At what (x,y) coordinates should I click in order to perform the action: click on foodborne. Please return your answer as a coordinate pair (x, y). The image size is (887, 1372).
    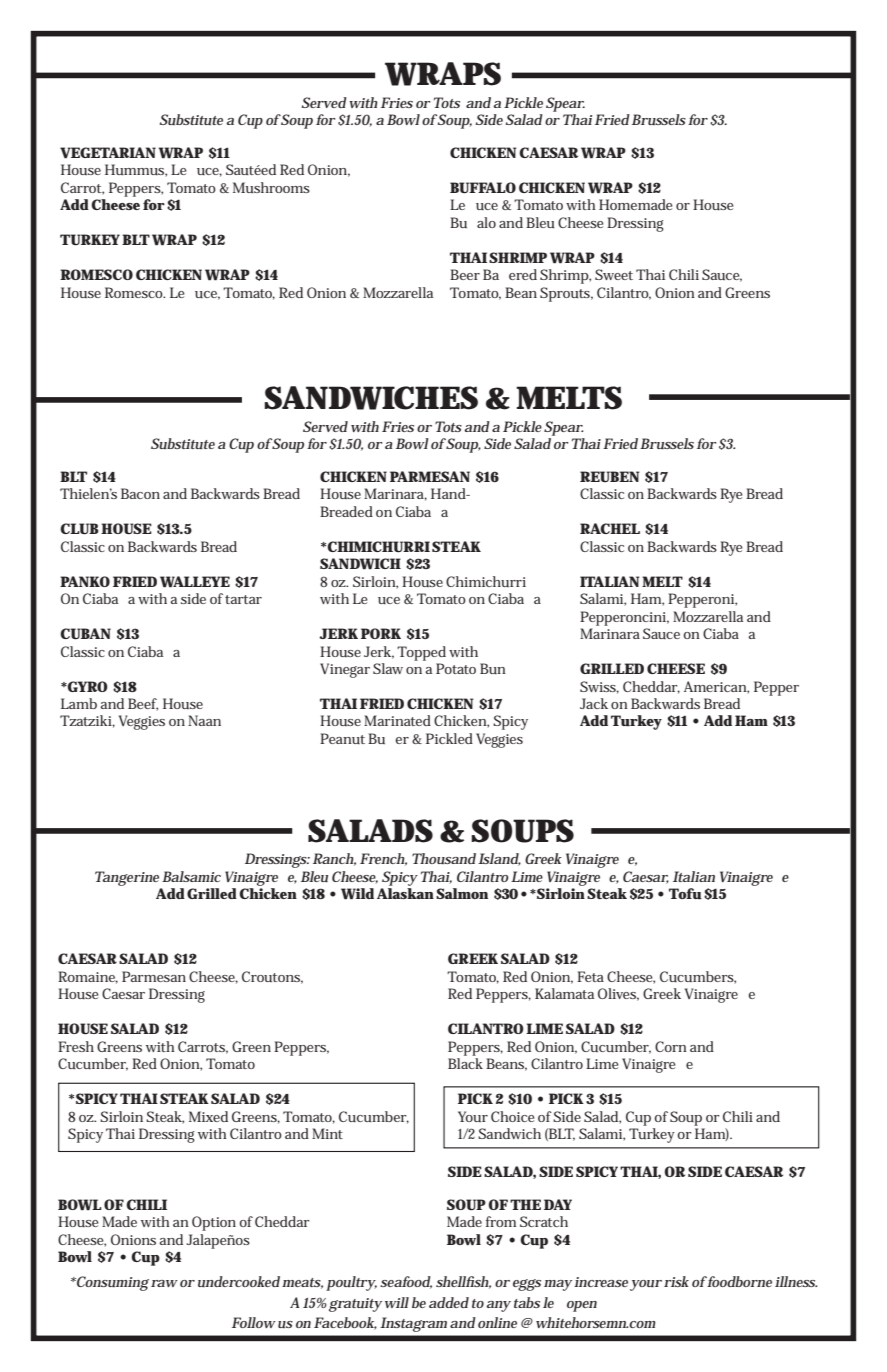
    Looking at the image, I should click on (739, 1281).
